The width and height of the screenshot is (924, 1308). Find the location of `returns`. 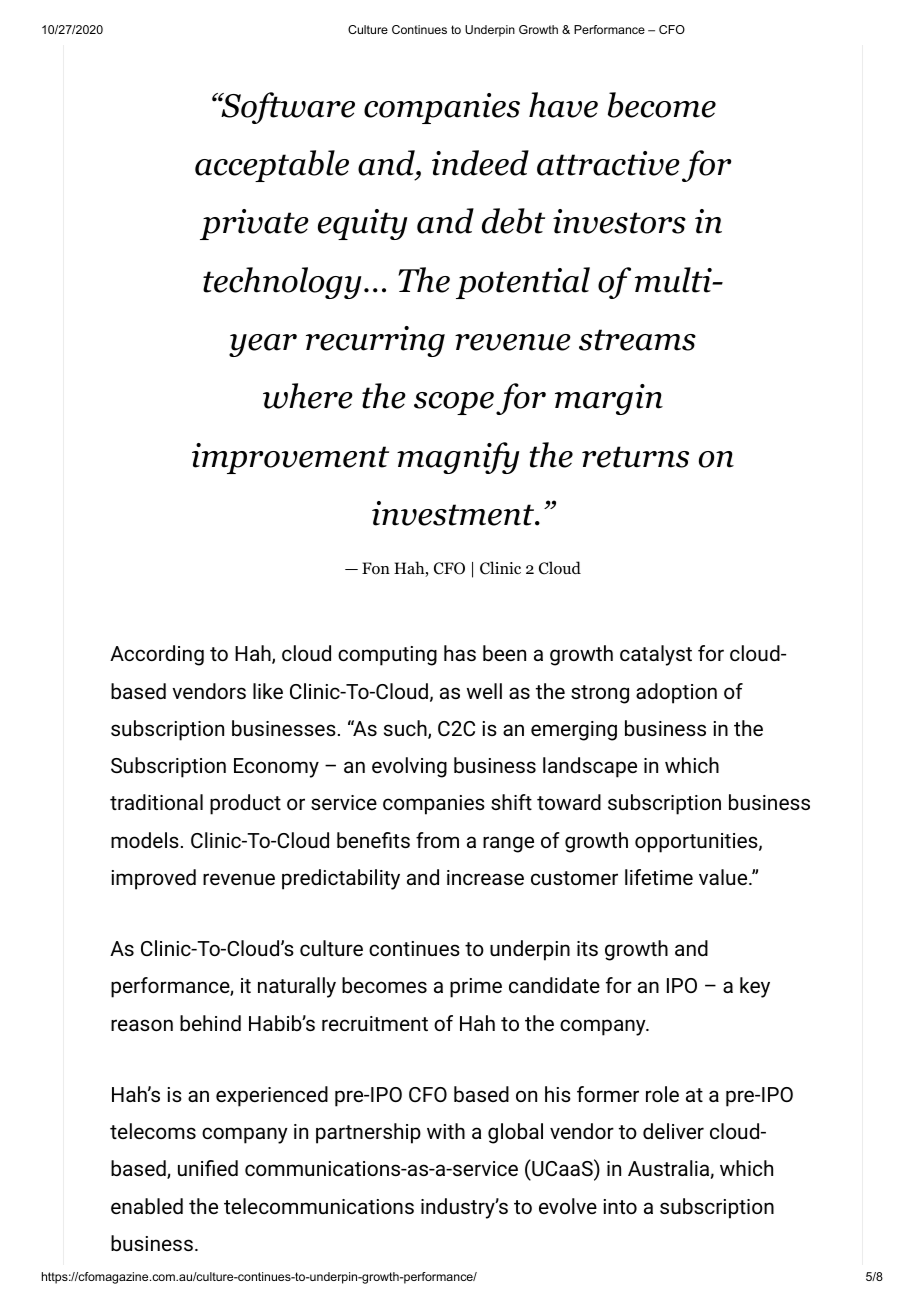

returns is located at coordinates (635, 457).
